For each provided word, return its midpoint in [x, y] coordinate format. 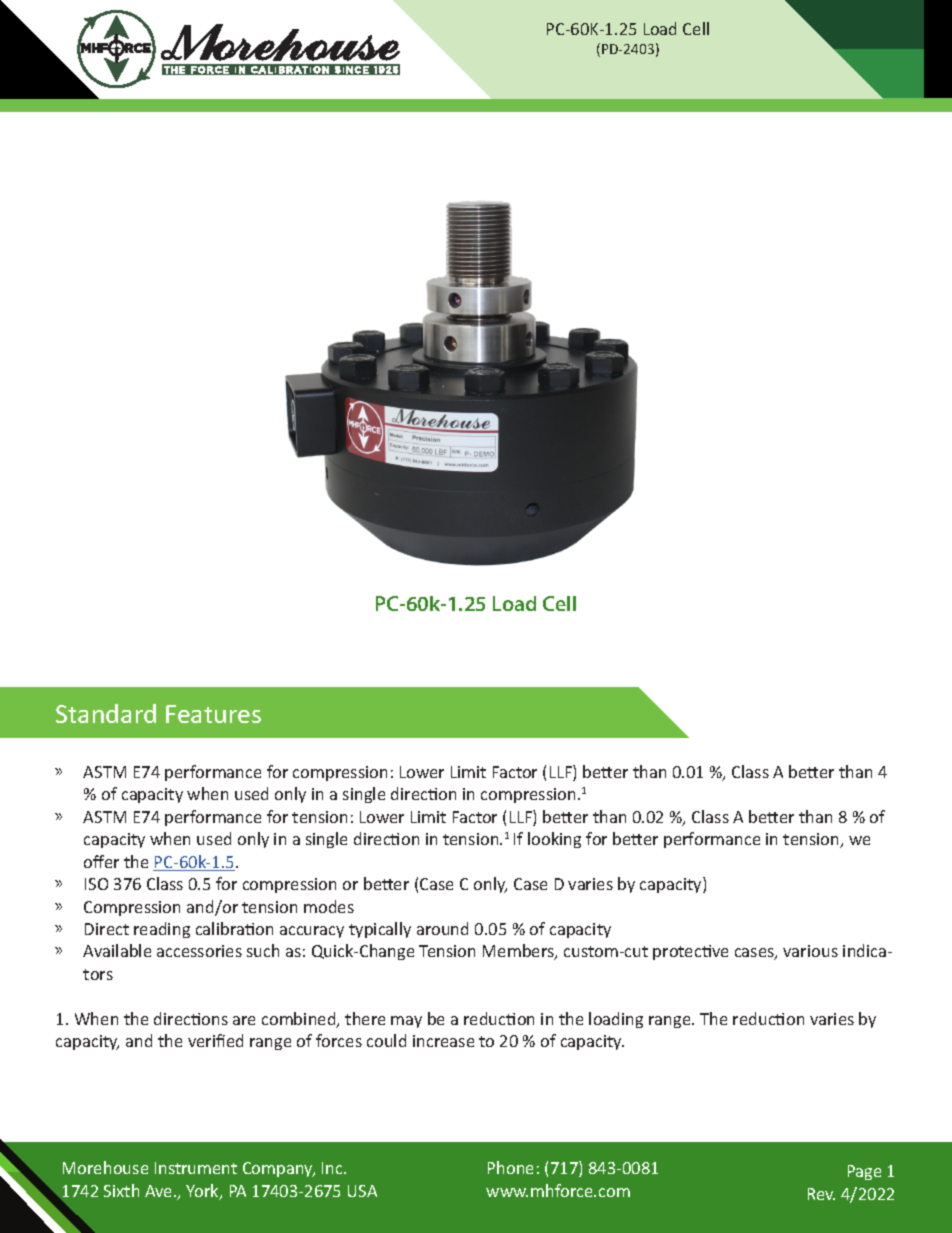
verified [215, 1040]
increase [443, 1041]
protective [690, 952]
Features [213, 714]
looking [554, 840]
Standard [106, 713]
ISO [96, 884]
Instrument [196, 1168]
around [442, 928]
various [810, 951]
